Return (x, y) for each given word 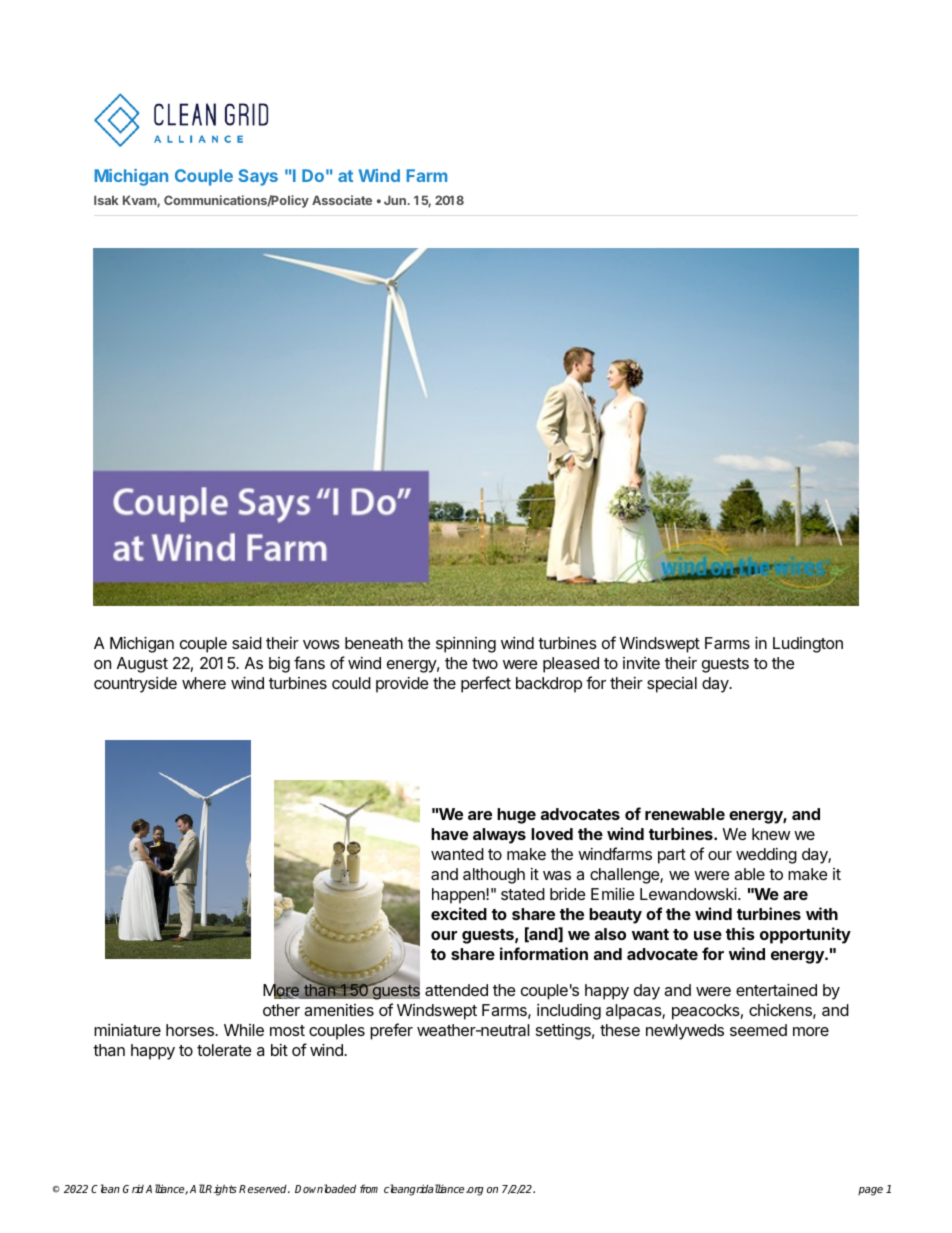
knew (771, 834)
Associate (342, 200)
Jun (395, 200)
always (499, 836)
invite (641, 663)
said (247, 643)
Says (258, 177)
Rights (220, 1190)
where (204, 683)
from (369, 1188)
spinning (466, 645)
